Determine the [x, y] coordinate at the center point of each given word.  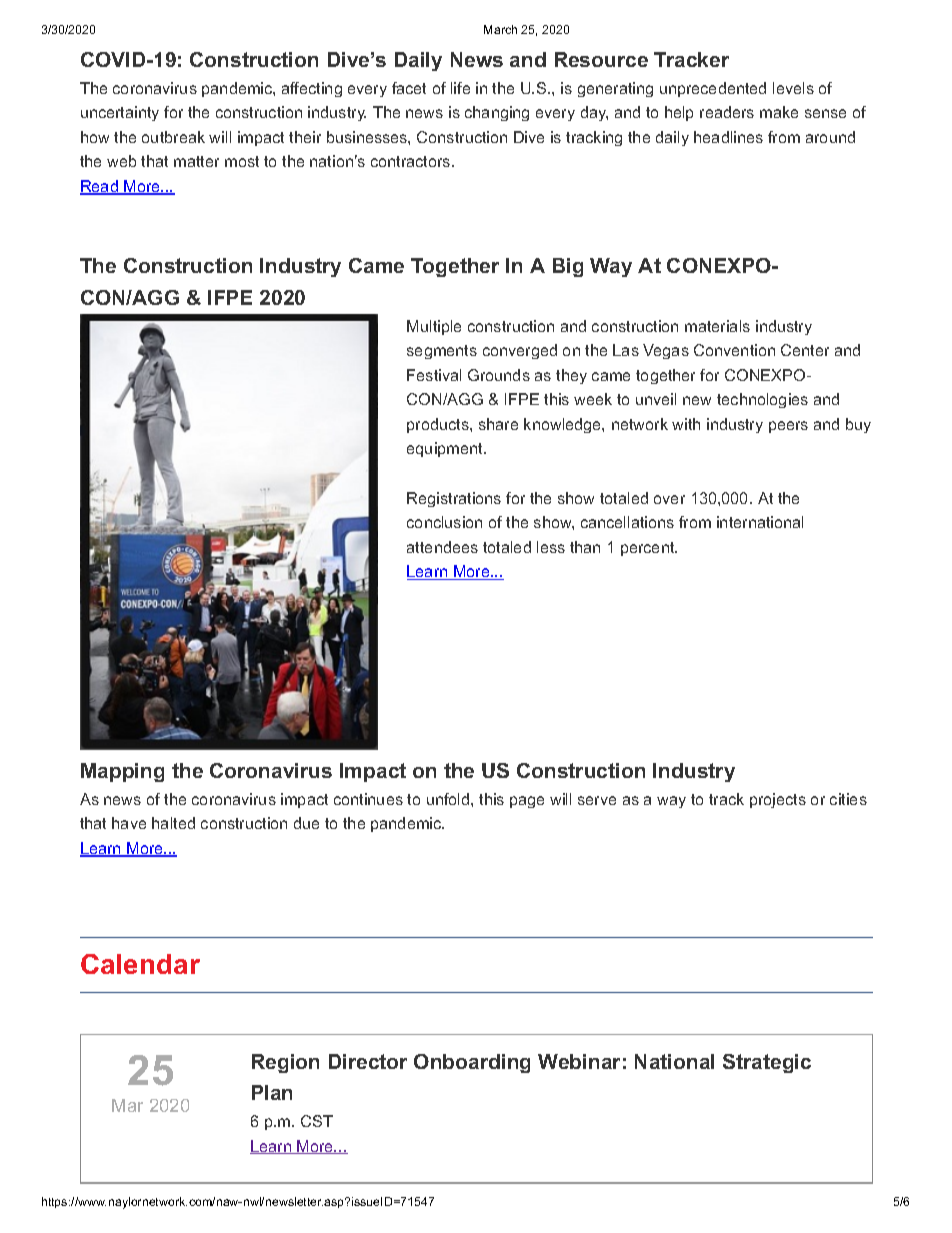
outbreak [173, 137]
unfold [449, 799]
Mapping [122, 772]
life [460, 88]
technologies [762, 400]
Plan [272, 1092]
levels [793, 88]
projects [778, 800]
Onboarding [472, 1063]
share [498, 424]
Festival [434, 375]
